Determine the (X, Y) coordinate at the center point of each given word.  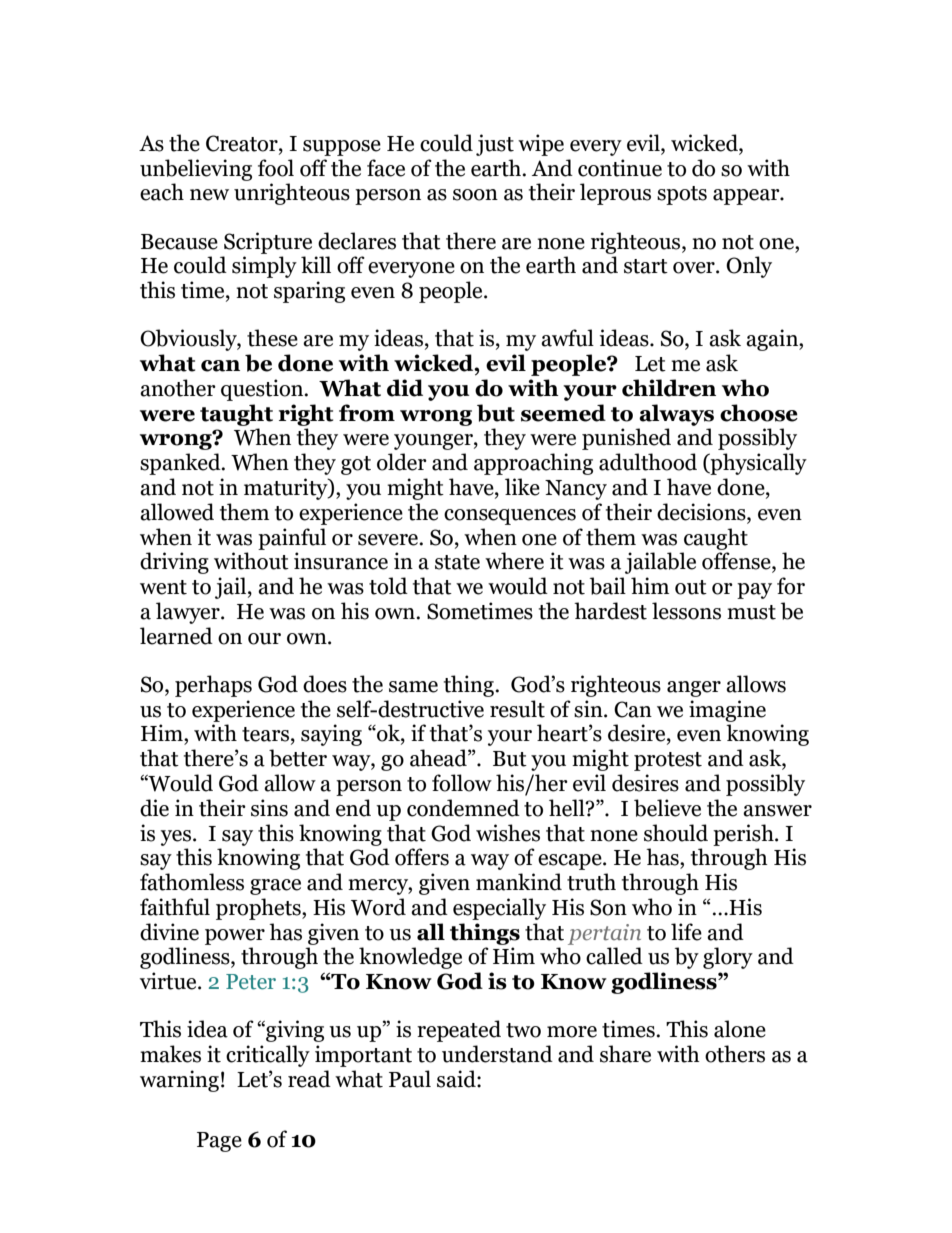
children (669, 388)
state (457, 562)
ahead (439, 758)
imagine (727, 711)
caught (716, 539)
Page (219, 1142)
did (405, 388)
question (263, 390)
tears (265, 734)
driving (174, 563)
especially (499, 909)
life (686, 932)
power (235, 937)
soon (475, 195)
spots (682, 195)
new (209, 195)
